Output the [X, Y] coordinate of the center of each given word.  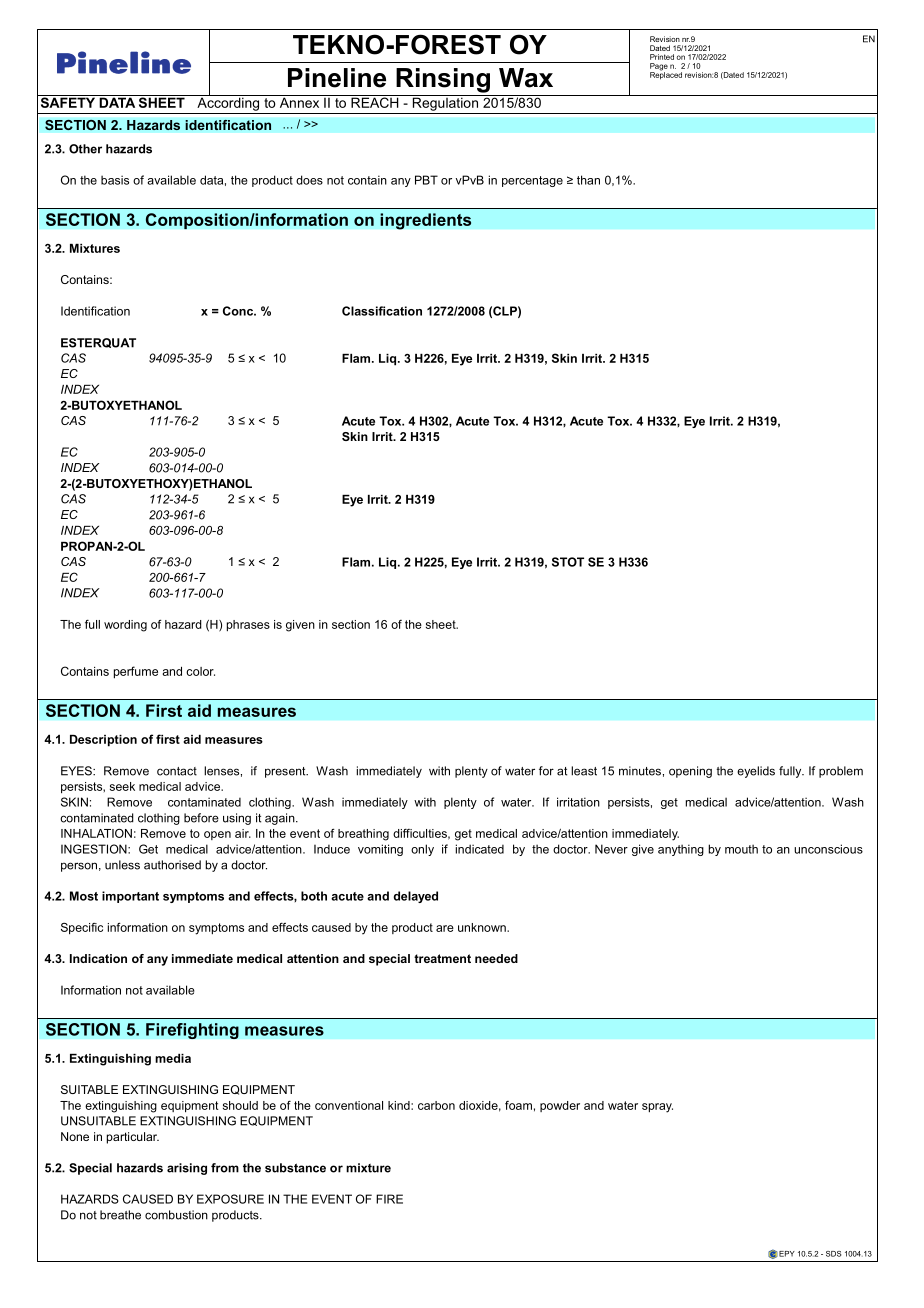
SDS [833, 1254]
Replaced [666, 75]
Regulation [445, 103]
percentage [532, 181]
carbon [436, 1105]
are [445, 928]
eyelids [756, 772]
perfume [136, 672]
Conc [239, 311]
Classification [382, 311]
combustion [176, 1215]
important [130, 897]
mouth [741, 849]
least [584, 771]
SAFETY [68, 101]
